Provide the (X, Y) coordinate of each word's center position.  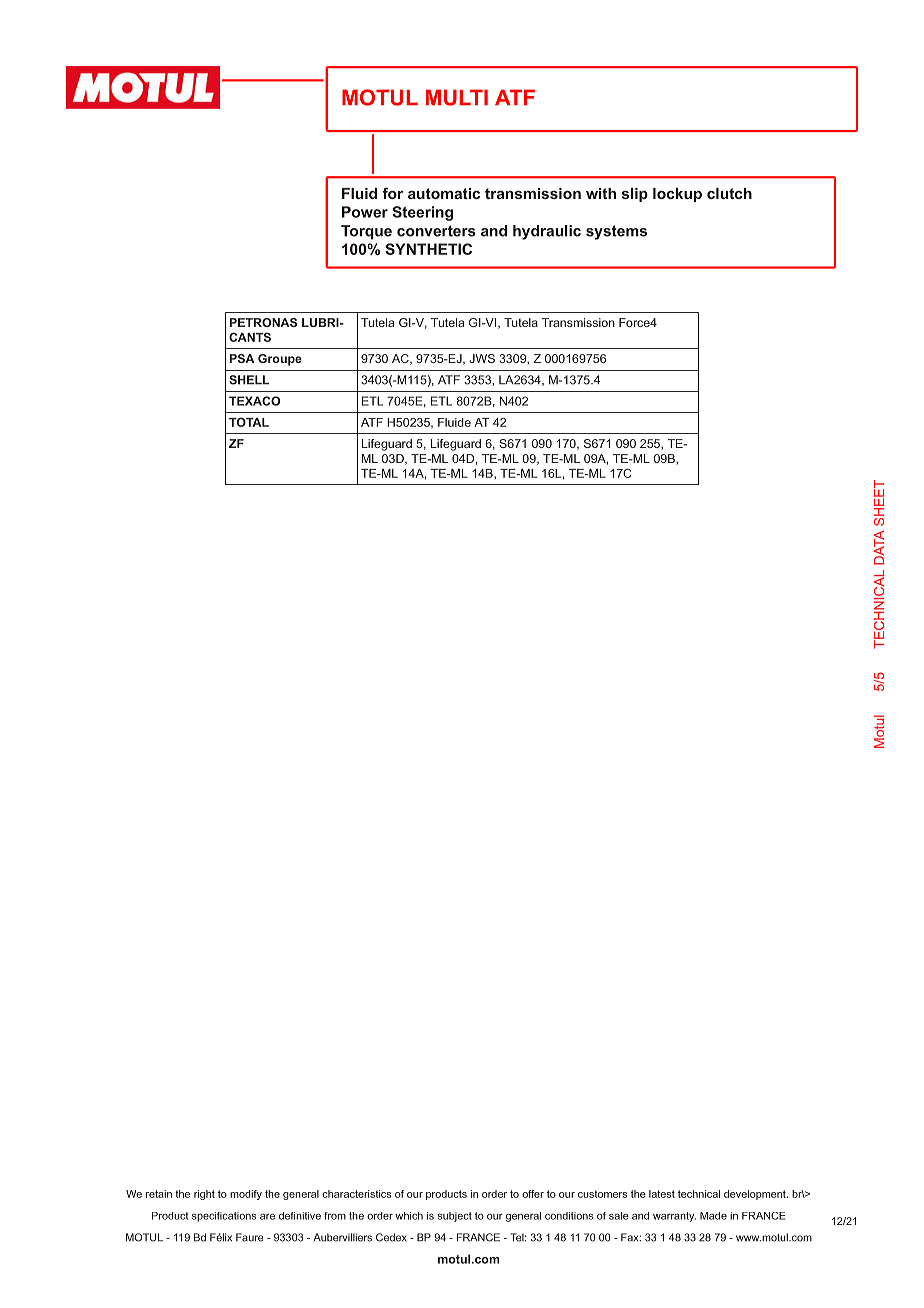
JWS (482, 358)
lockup (677, 195)
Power (365, 212)
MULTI (457, 97)
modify (246, 1195)
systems (616, 232)
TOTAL (249, 422)
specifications (224, 1217)
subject (455, 1217)
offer (533, 1194)
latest (662, 1194)
